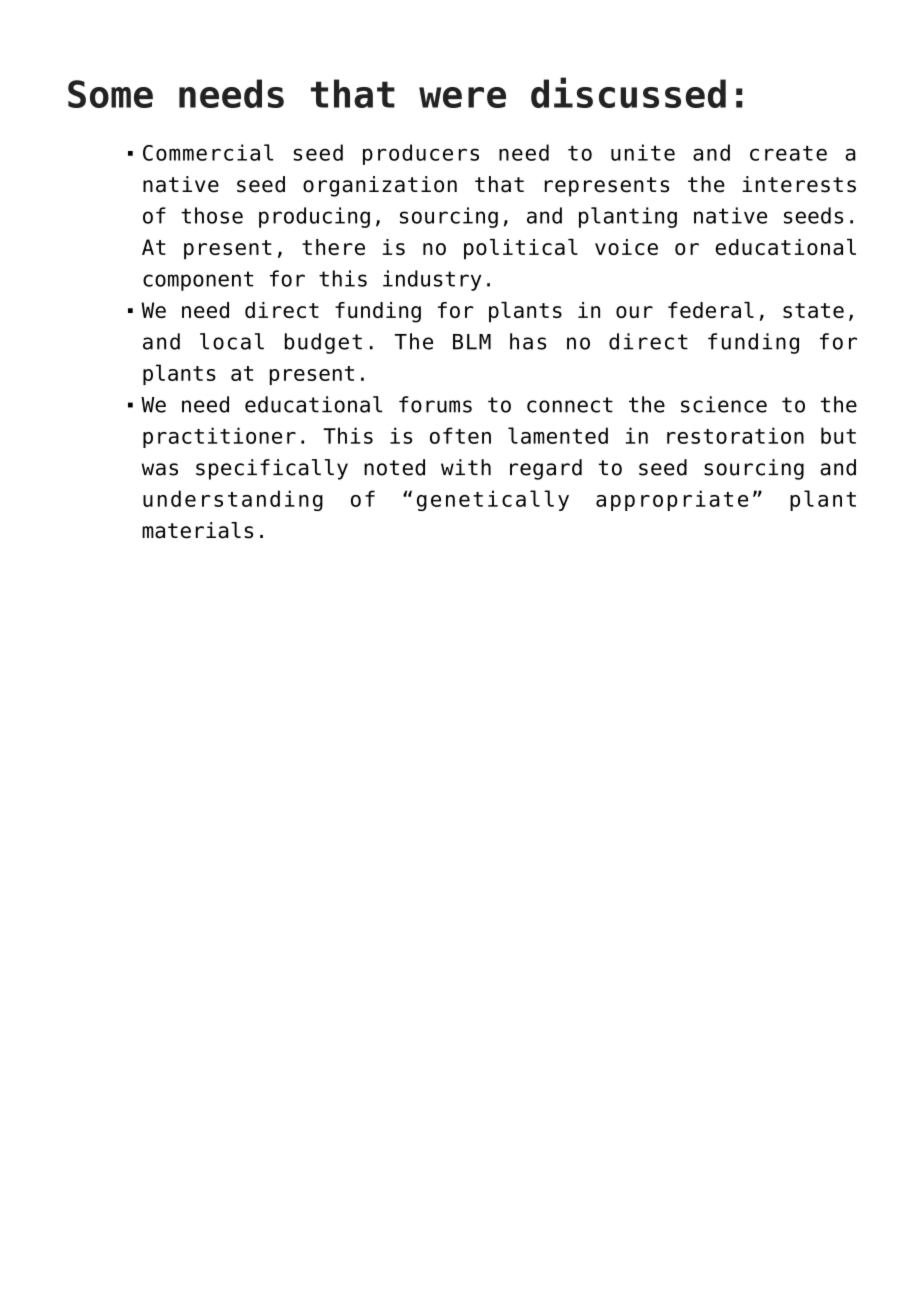 Image resolution: width=924 pixels, height=1308 pixels. Describe the element at coordinates (472, 342) in the document. I see `BLM` at that location.
